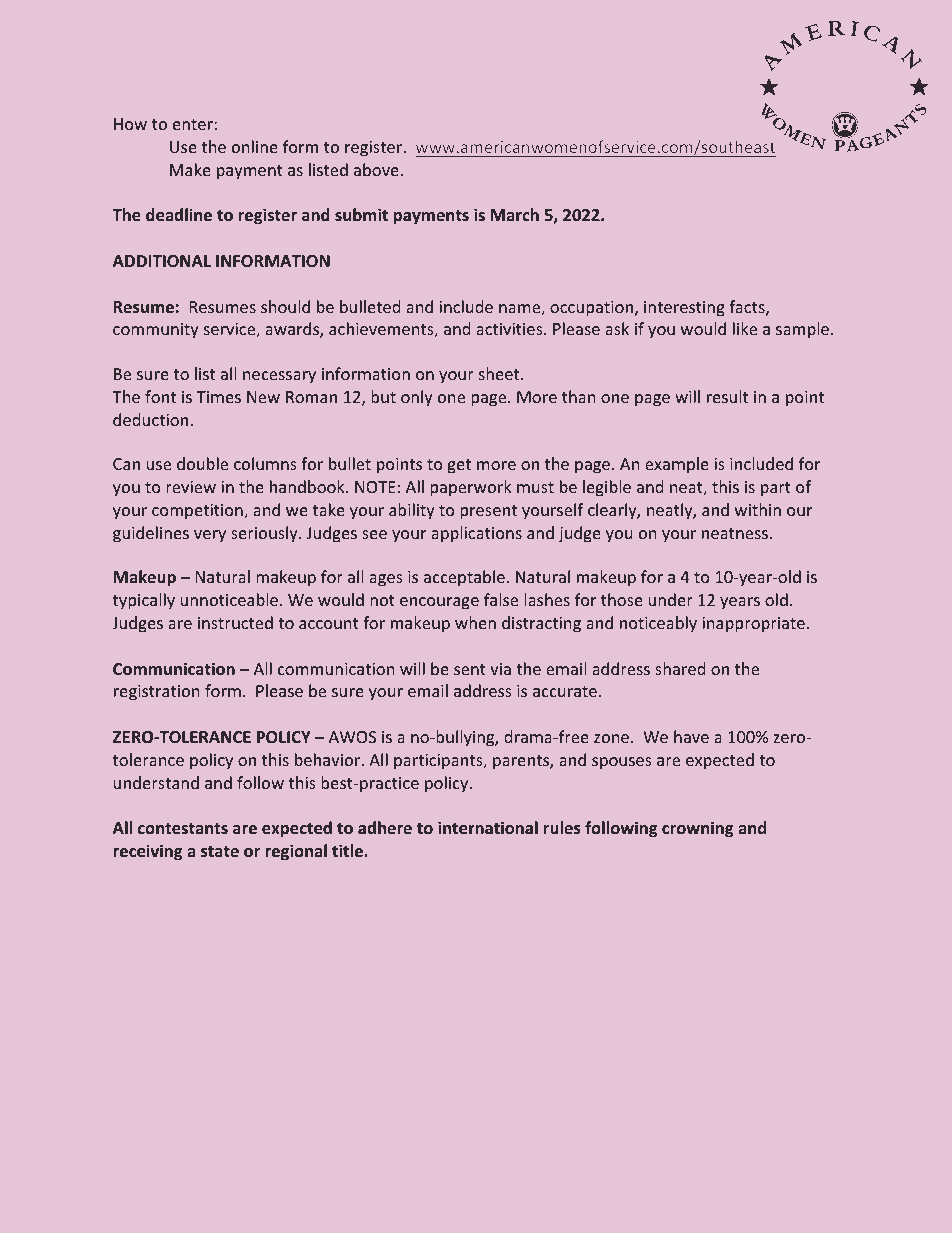 This image has width=952, height=1233. What do you see at coordinates (758, 509) in the image?
I see `within` at bounding box center [758, 509].
